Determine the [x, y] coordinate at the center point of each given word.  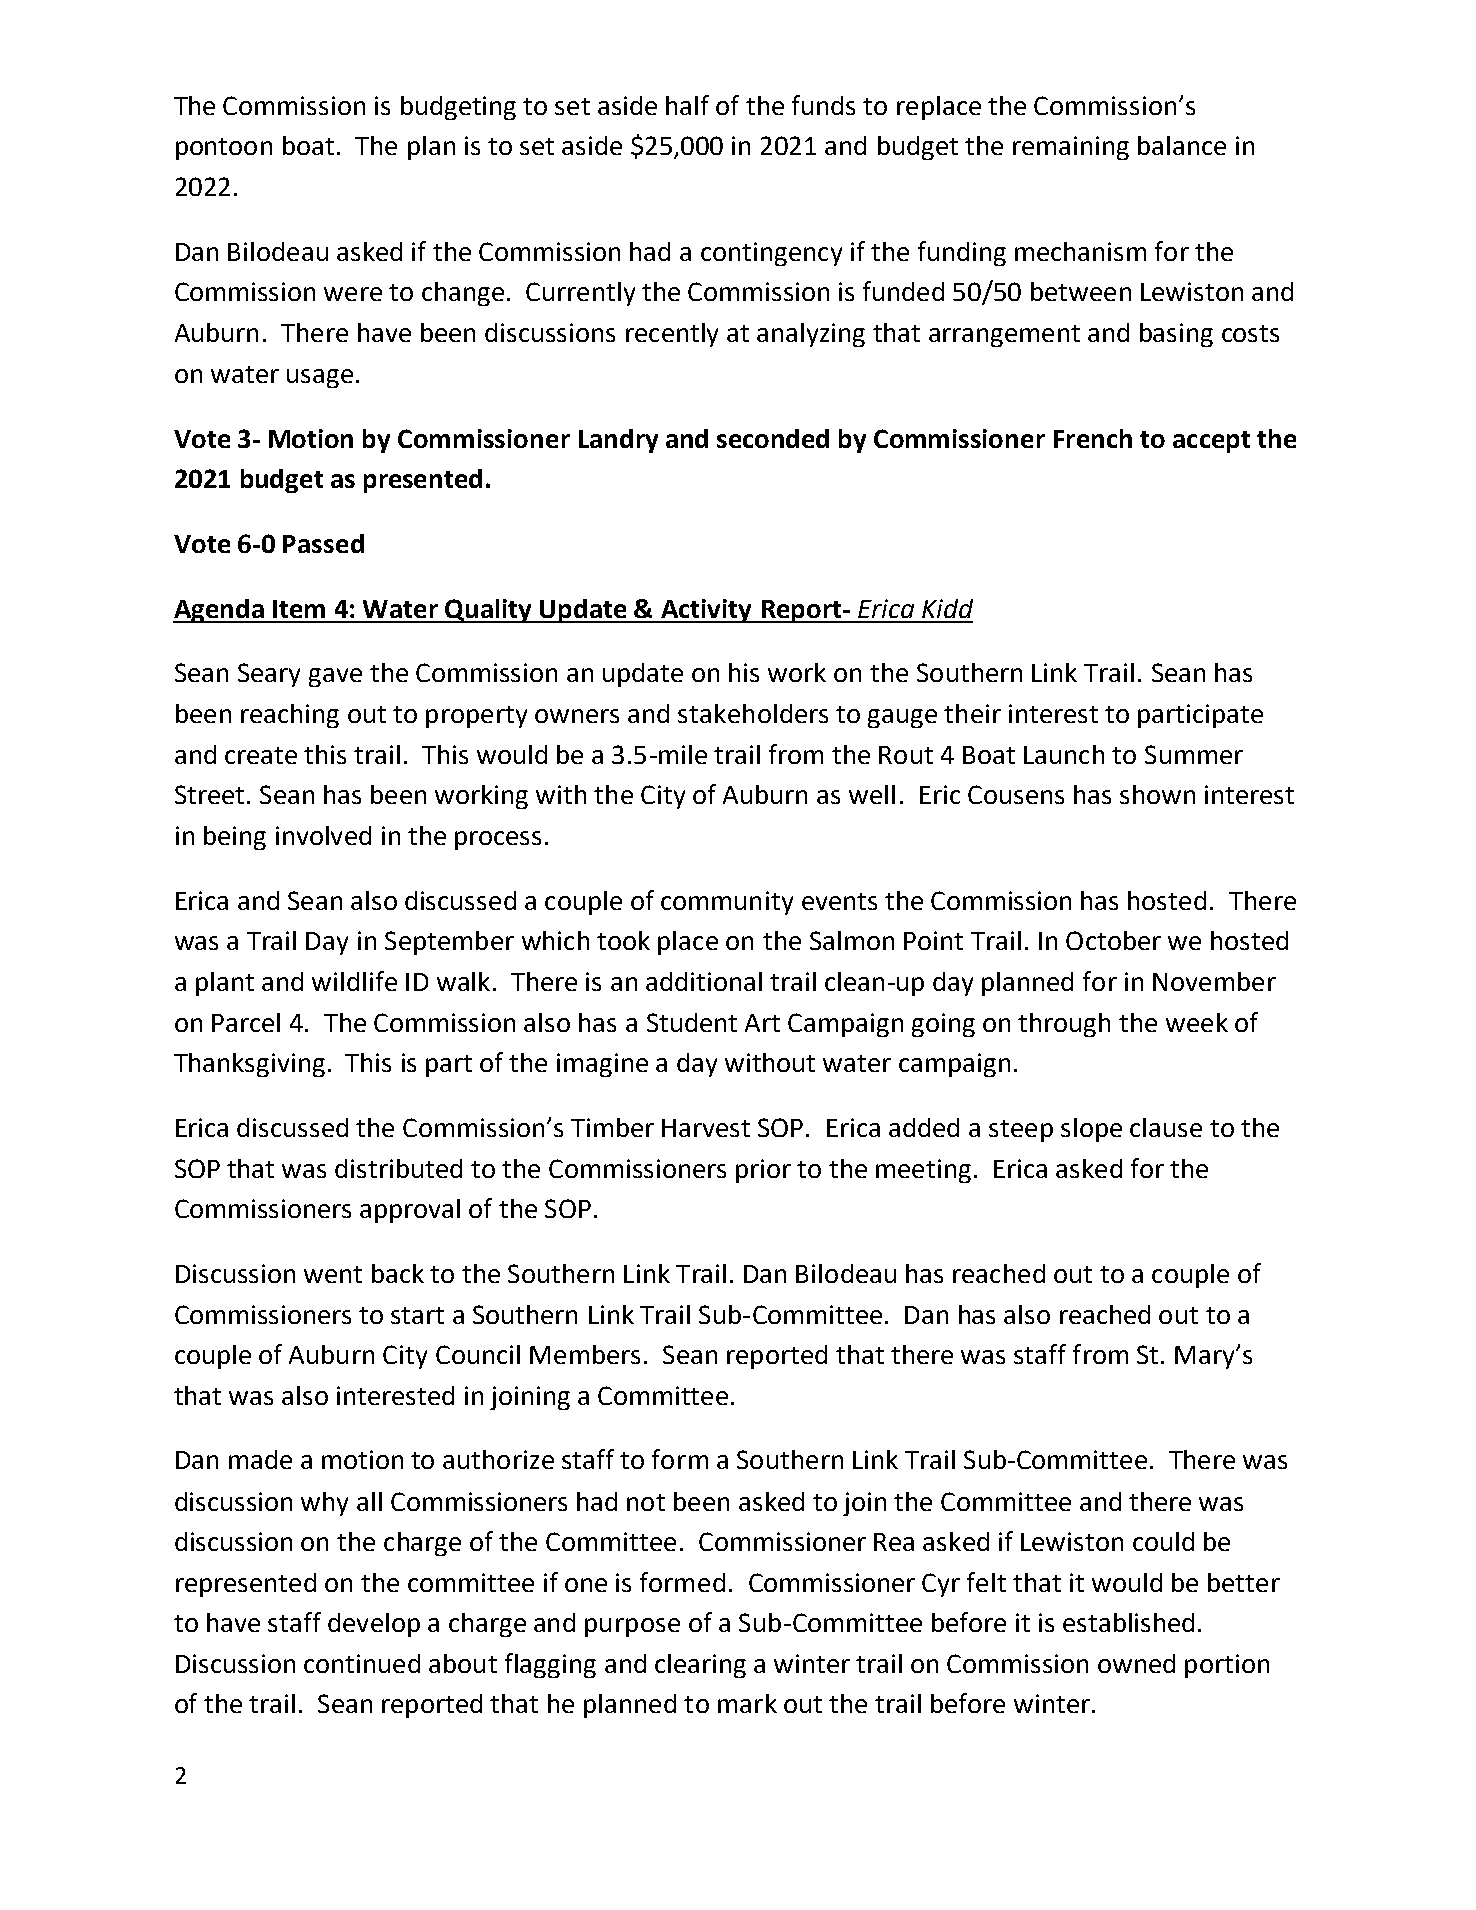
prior [763, 1171]
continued [362, 1663]
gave [335, 677]
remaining [1071, 148]
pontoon [224, 149]
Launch [1064, 754]
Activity [706, 611]
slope [1091, 1130]
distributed [398, 1168]
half [687, 105]
